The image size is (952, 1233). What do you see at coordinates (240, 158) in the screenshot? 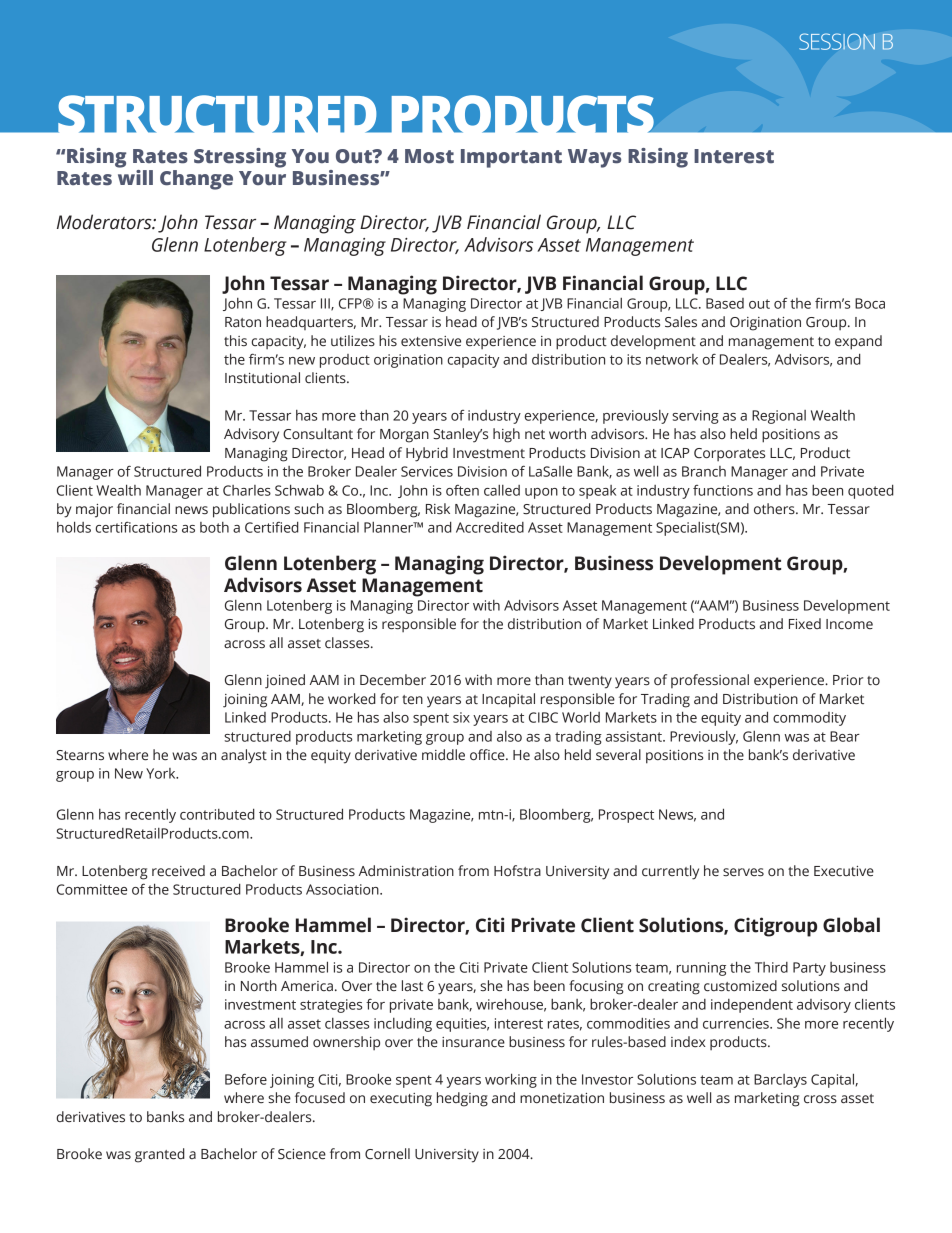
I see `Stressing` at bounding box center [240, 158].
